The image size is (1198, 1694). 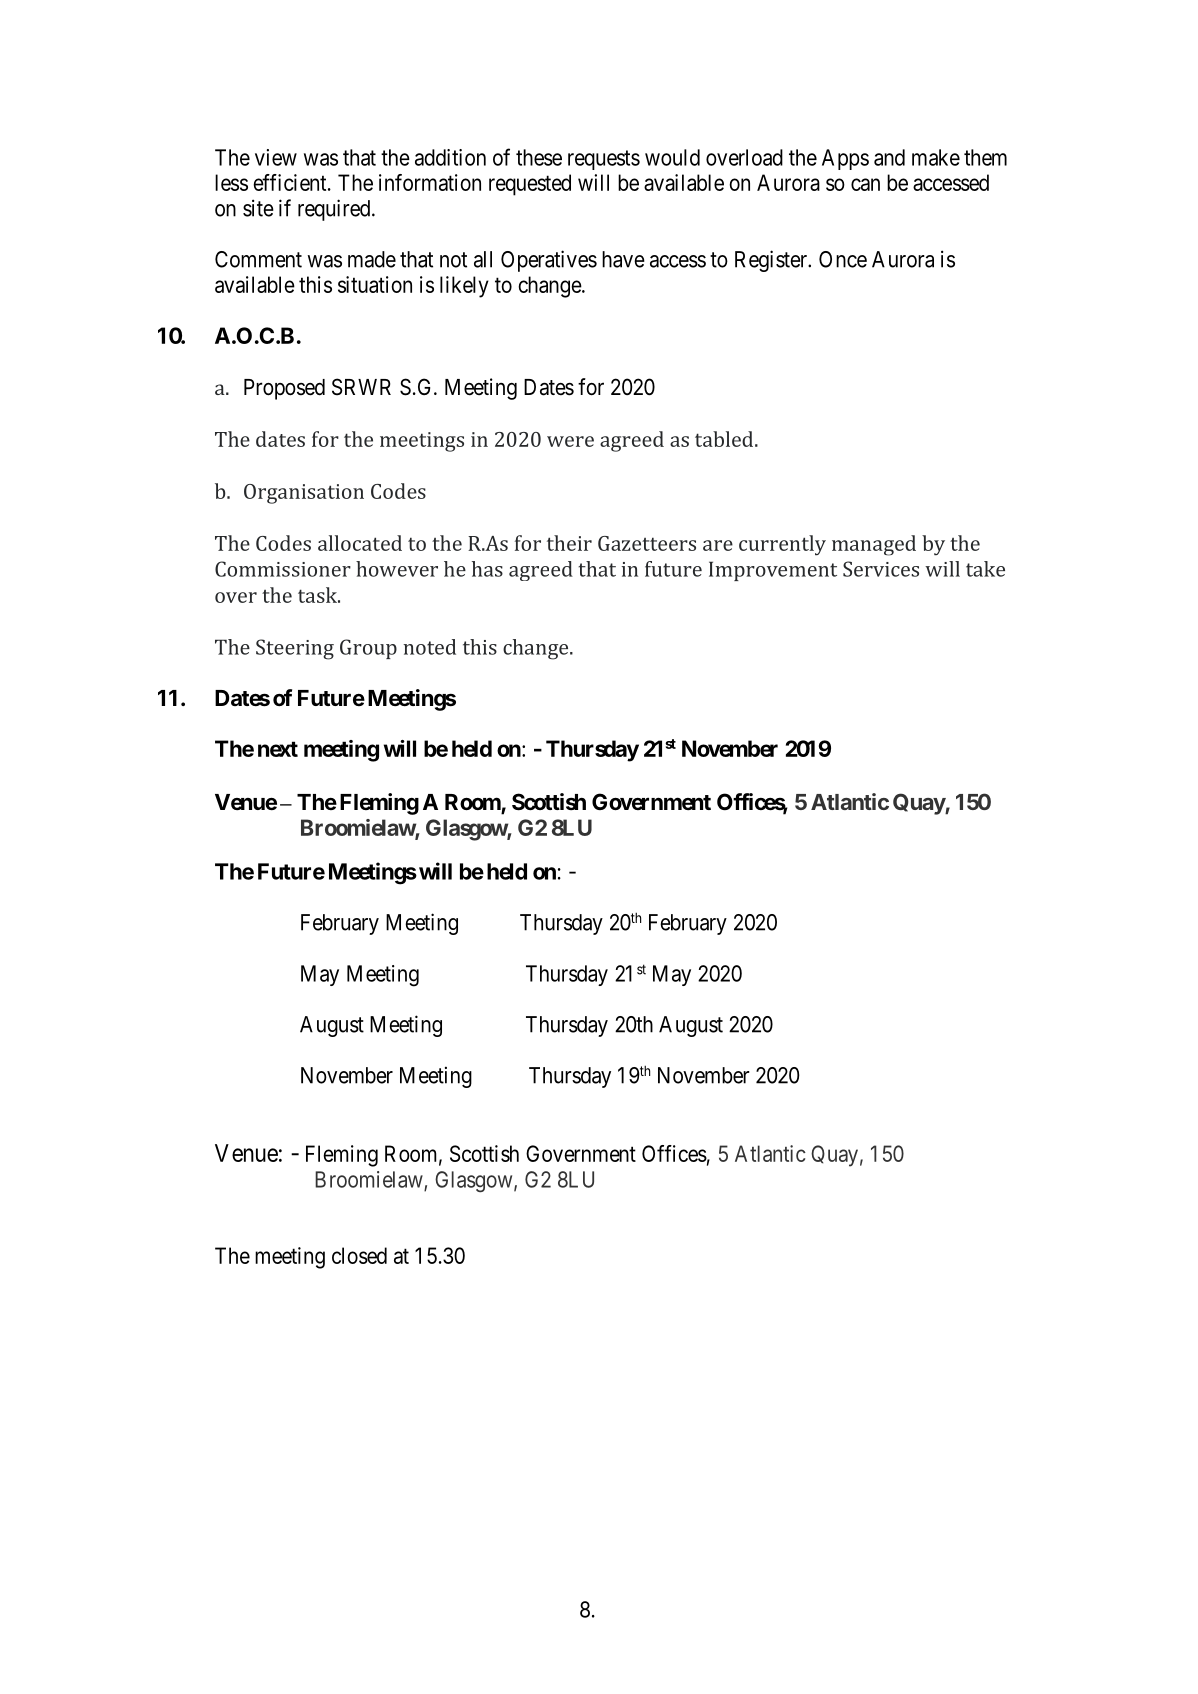 I want to click on required, so click(x=335, y=210).
